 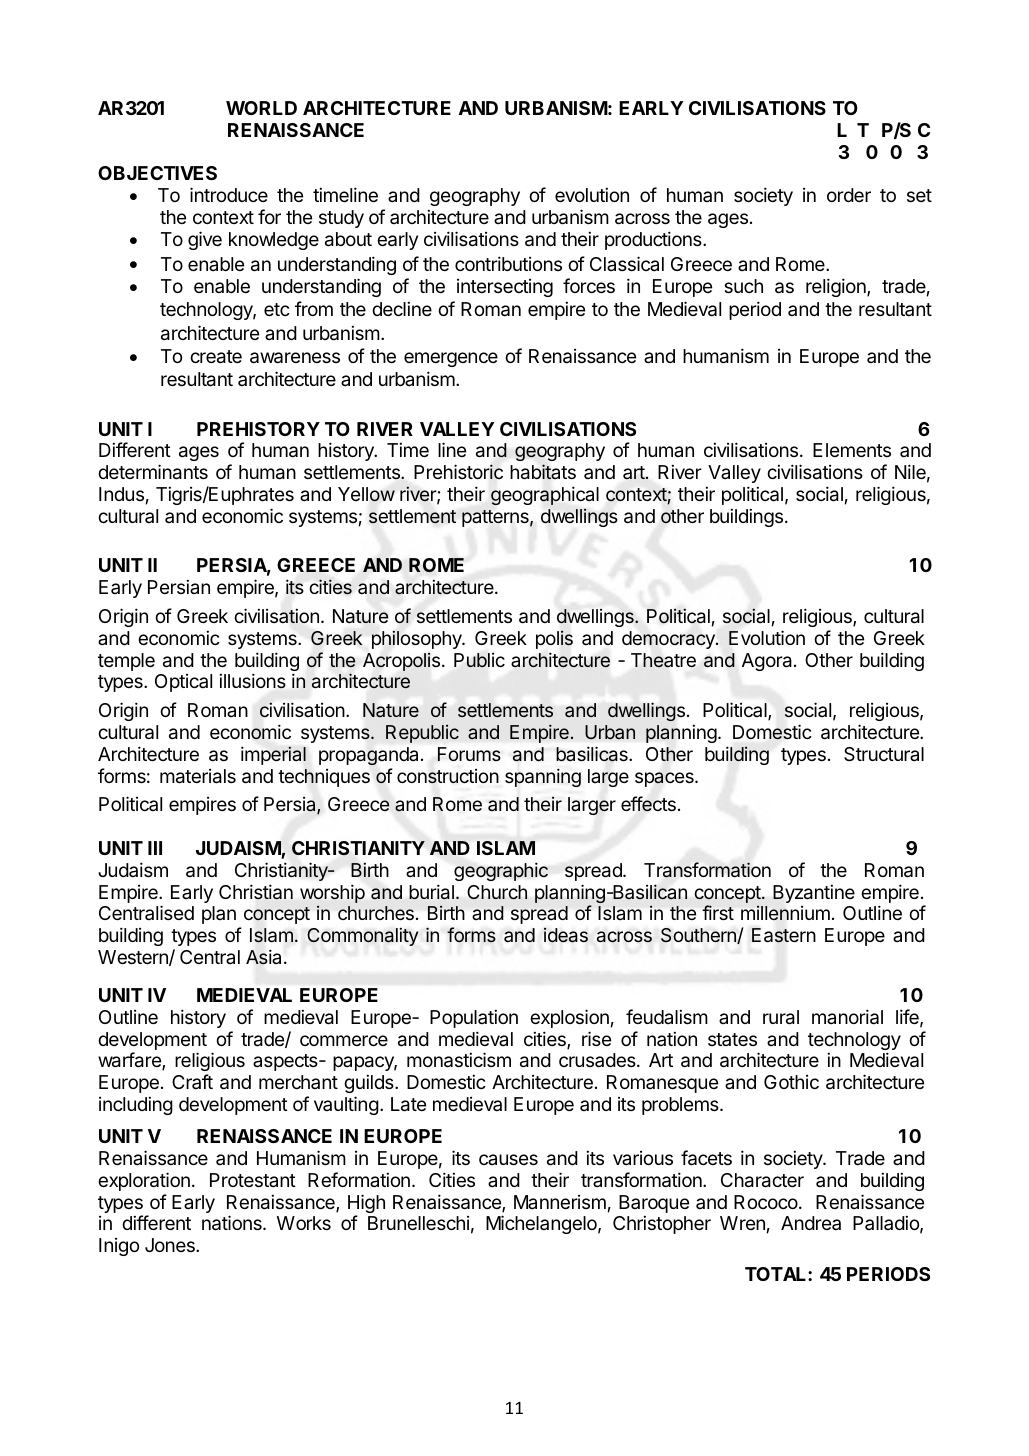 I want to click on Eastern, so click(x=784, y=935).
